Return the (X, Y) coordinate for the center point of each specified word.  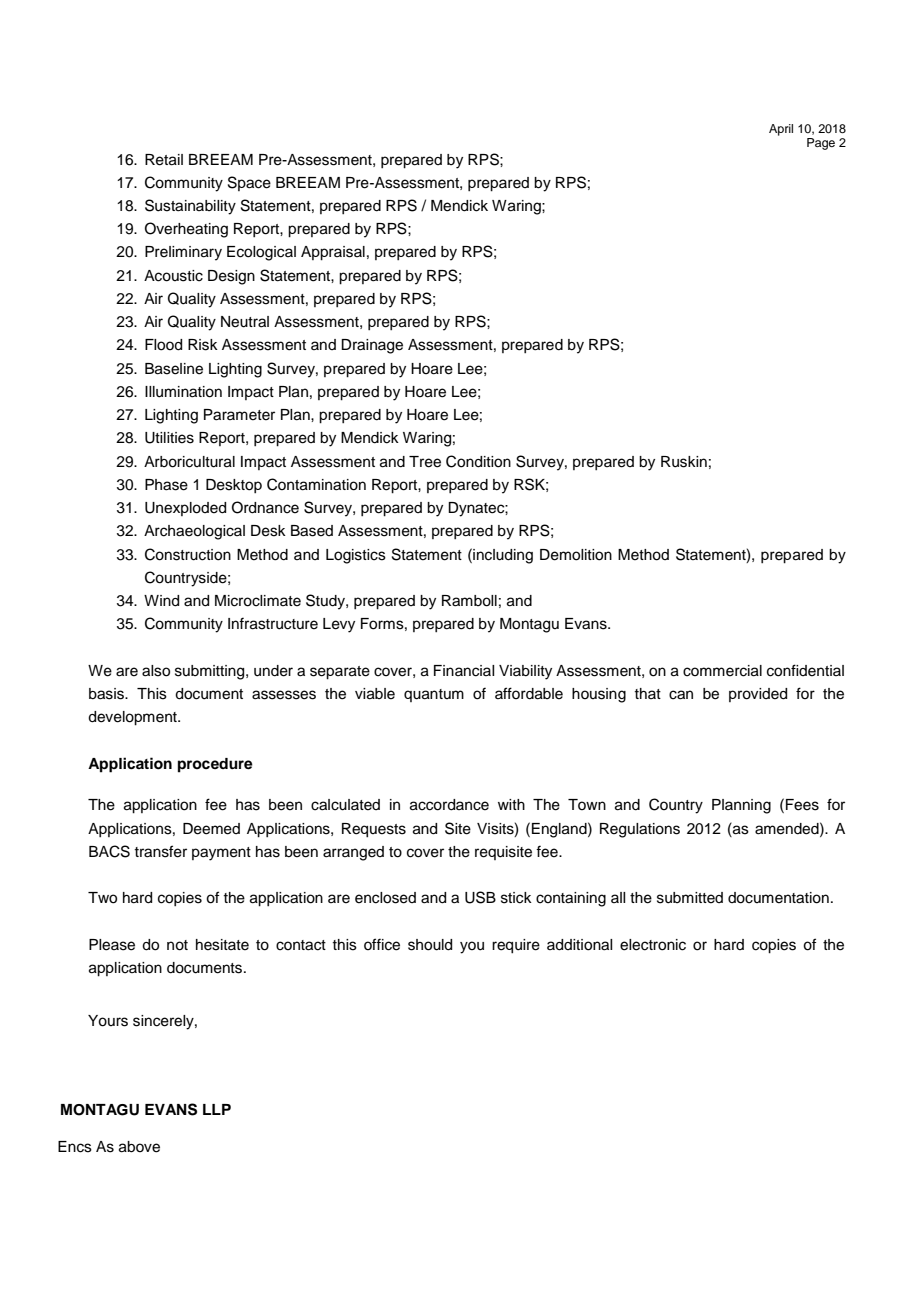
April (781, 130)
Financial (464, 671)
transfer (160, 851)
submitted (690, 898)
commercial (722, 671)
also (156, 671)
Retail (164, 160)
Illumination (183, 392)
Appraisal (333, 253)
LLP (217, 1109)
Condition (478, 461)
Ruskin (684, 462)
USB (480, 897)
